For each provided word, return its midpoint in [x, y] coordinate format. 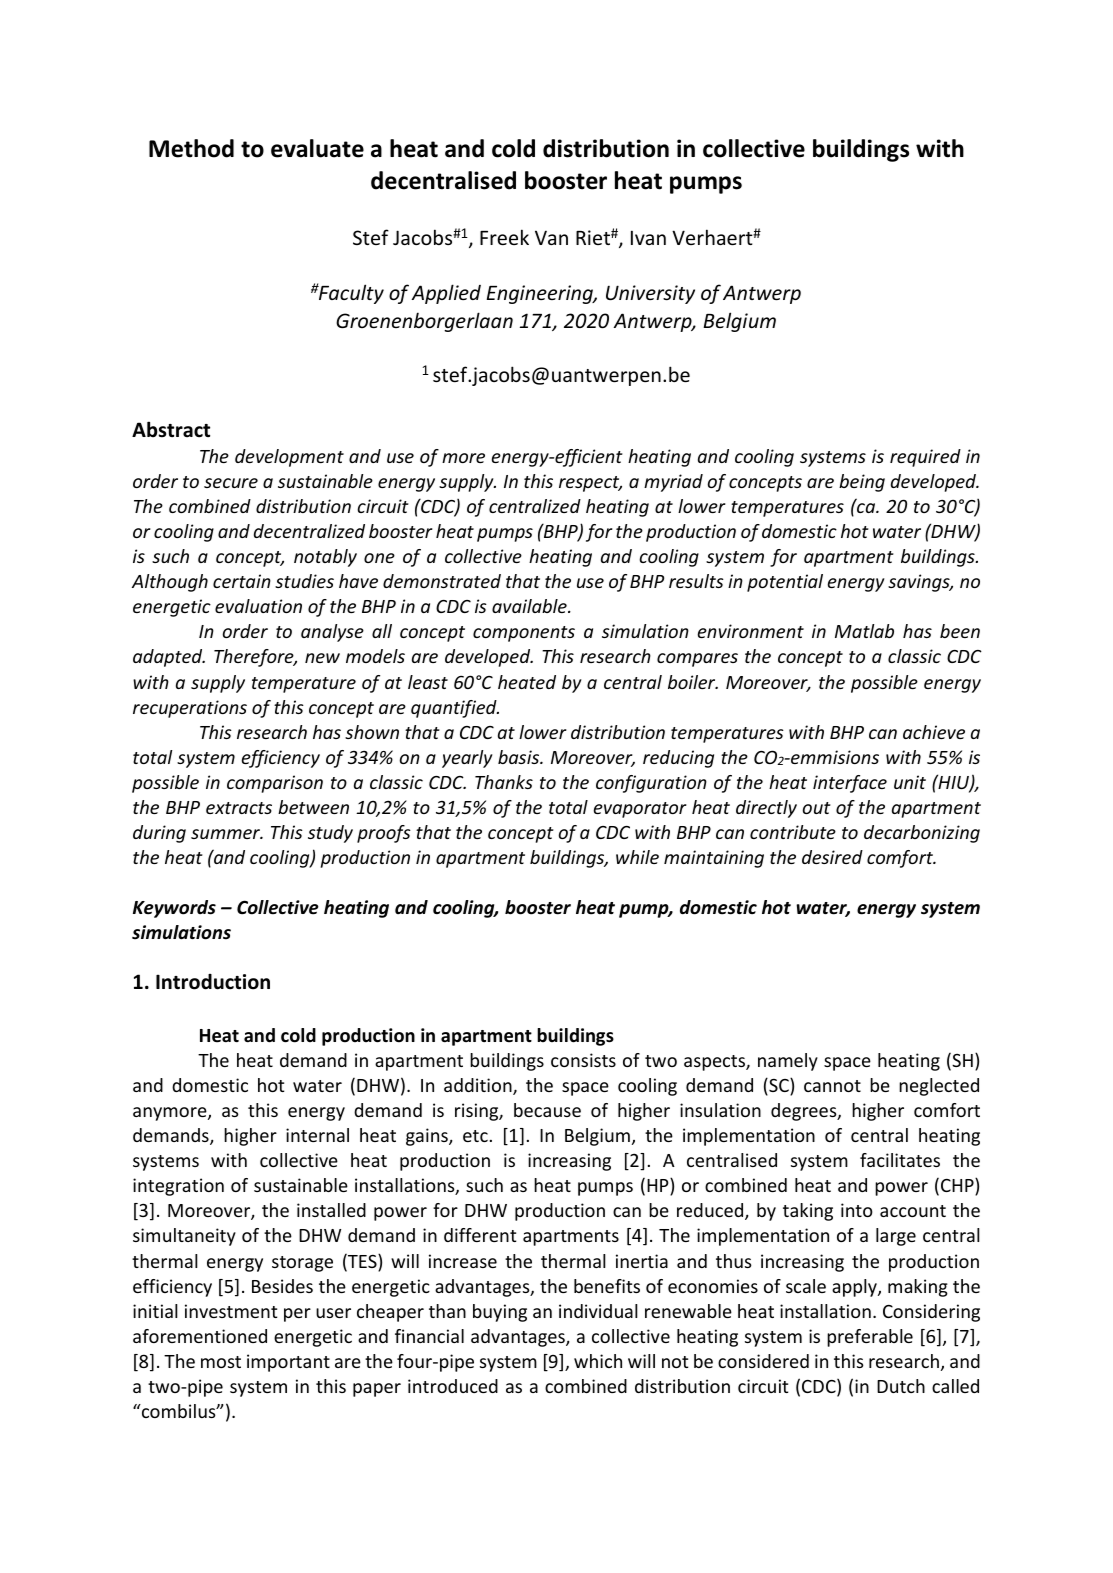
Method [191, 148]
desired [832, 857]
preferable [870, 1338]
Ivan [648, 237]
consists [583, 1060]
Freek [504, 237]
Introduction [213, 982]
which [598, 1361]
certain [242, 581]
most [221, 1362]
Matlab [864, 631]
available [530, 606]
